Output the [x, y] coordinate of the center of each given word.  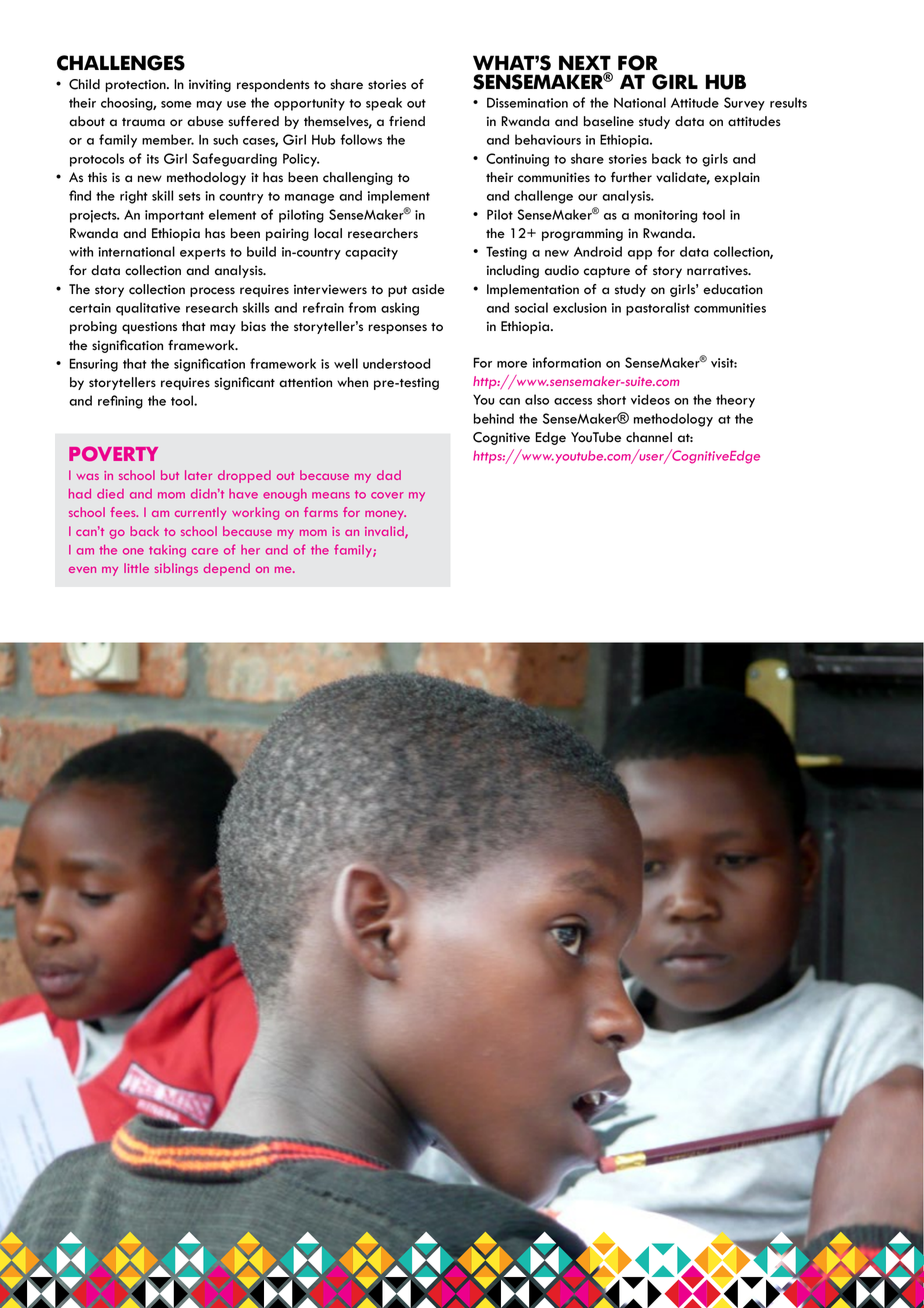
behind [494, 418]
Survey [744, 104]
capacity [371, 253]
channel [649, 437]
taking [167, 551]
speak [384, 104]
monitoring [665, 216]
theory [735, 401]
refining [120, 402]
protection [136, 85]
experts [203, 254]
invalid [385, 532]
